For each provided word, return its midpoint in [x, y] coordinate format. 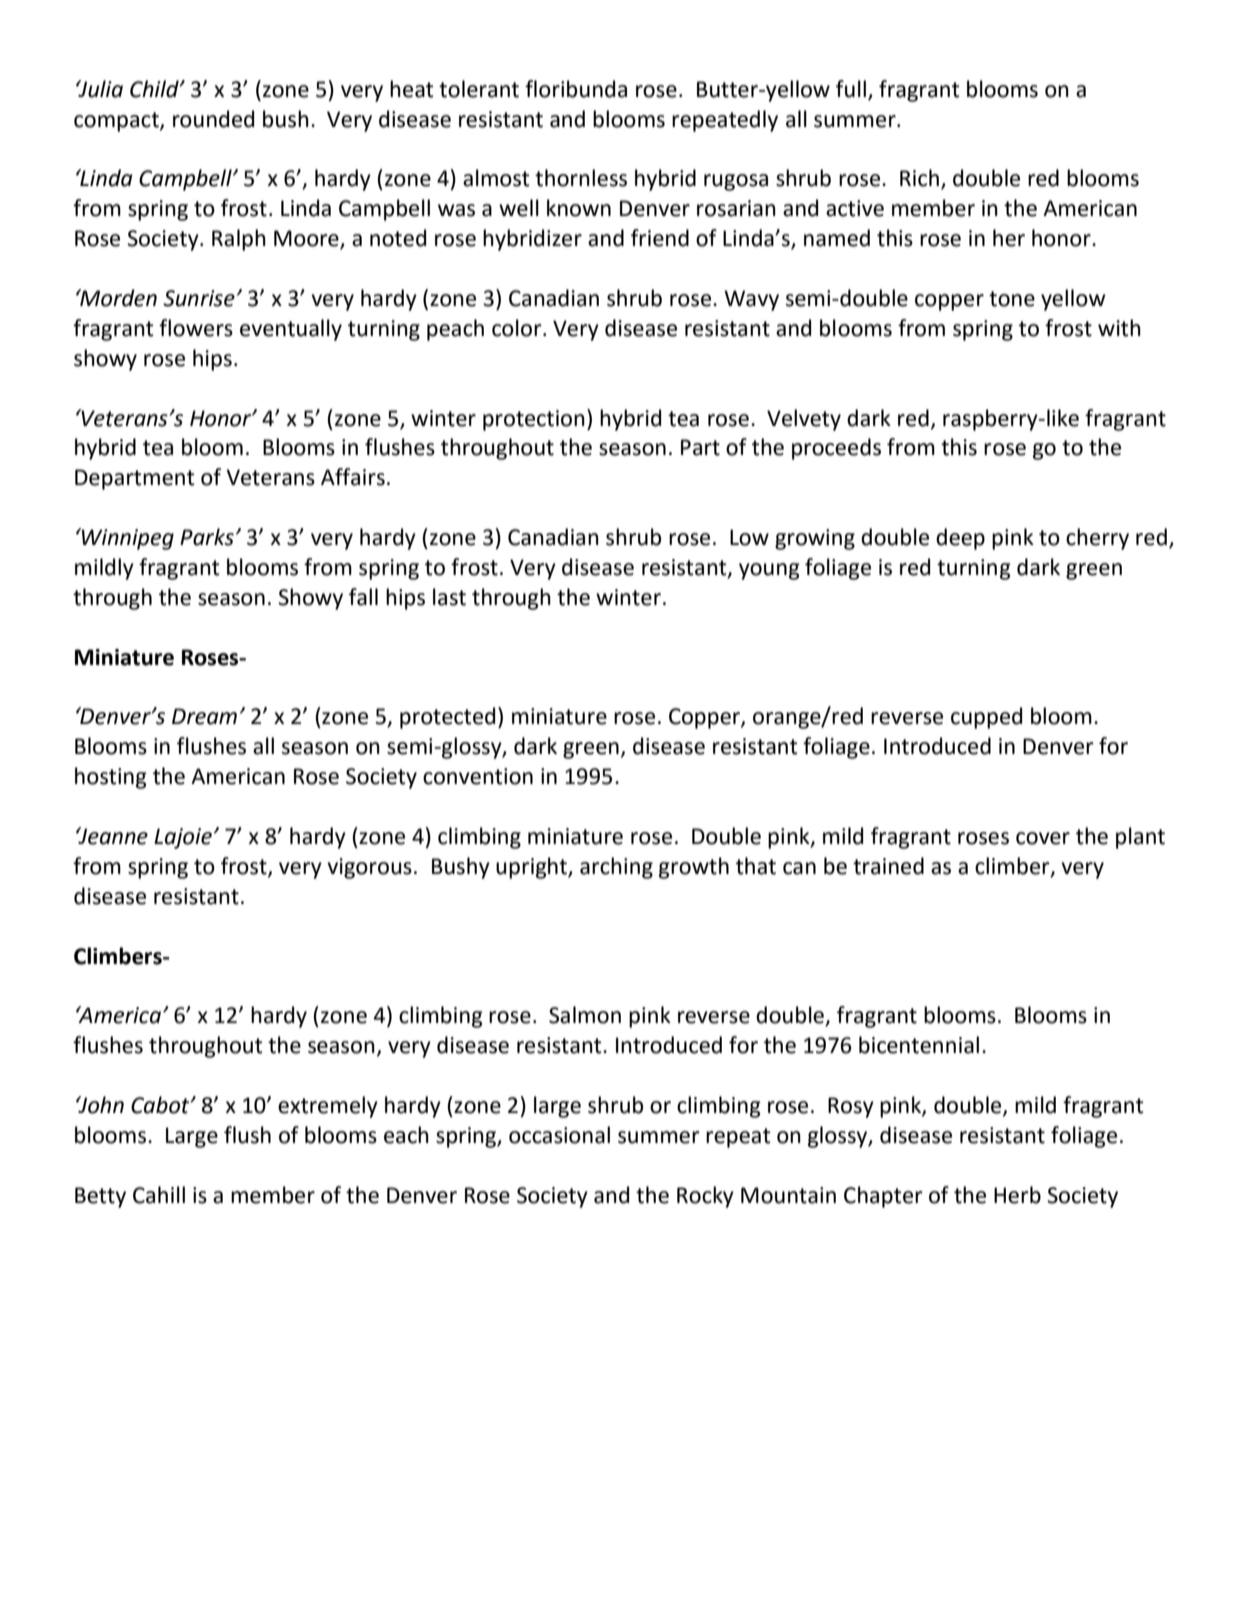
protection [534, 420]
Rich [919, 178]
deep [960, 539]
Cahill [159, 1195]
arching [616, 868]
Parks [207, 537]
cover [1043, 838]
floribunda [576, 89]
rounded [213, 119]
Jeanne [112, 836]
